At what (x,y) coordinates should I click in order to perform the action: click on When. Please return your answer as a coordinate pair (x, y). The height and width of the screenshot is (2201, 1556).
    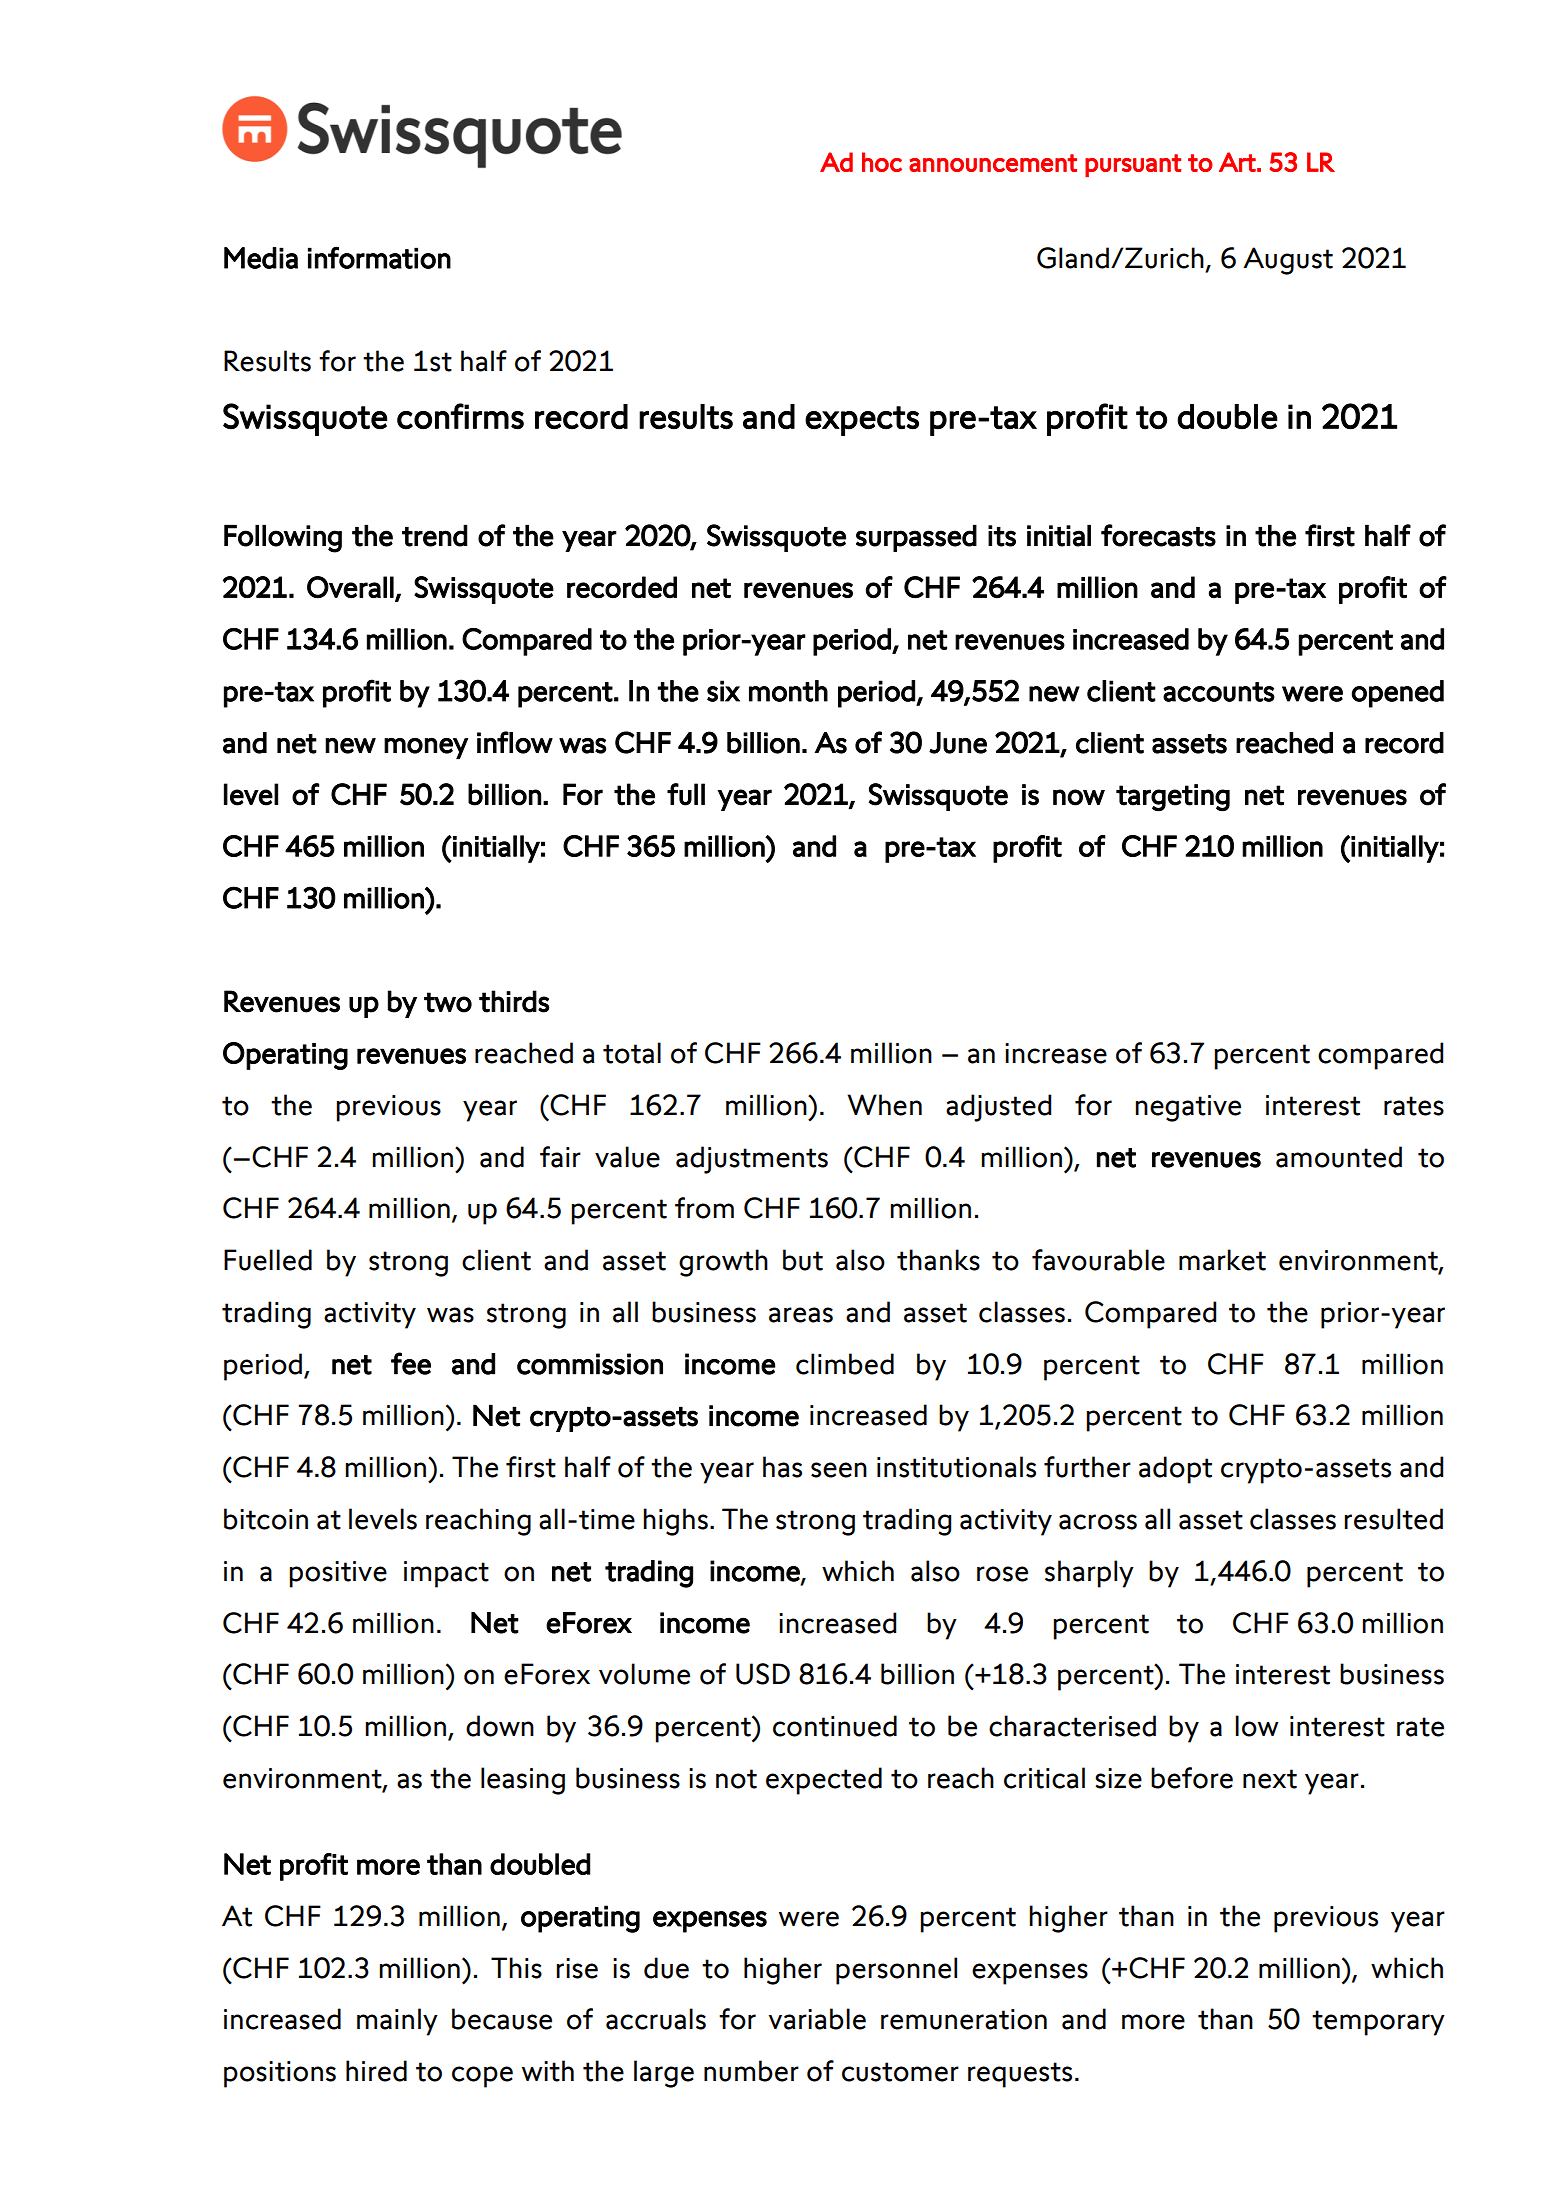
    Looking at the image, I should click on (884, 1105).
